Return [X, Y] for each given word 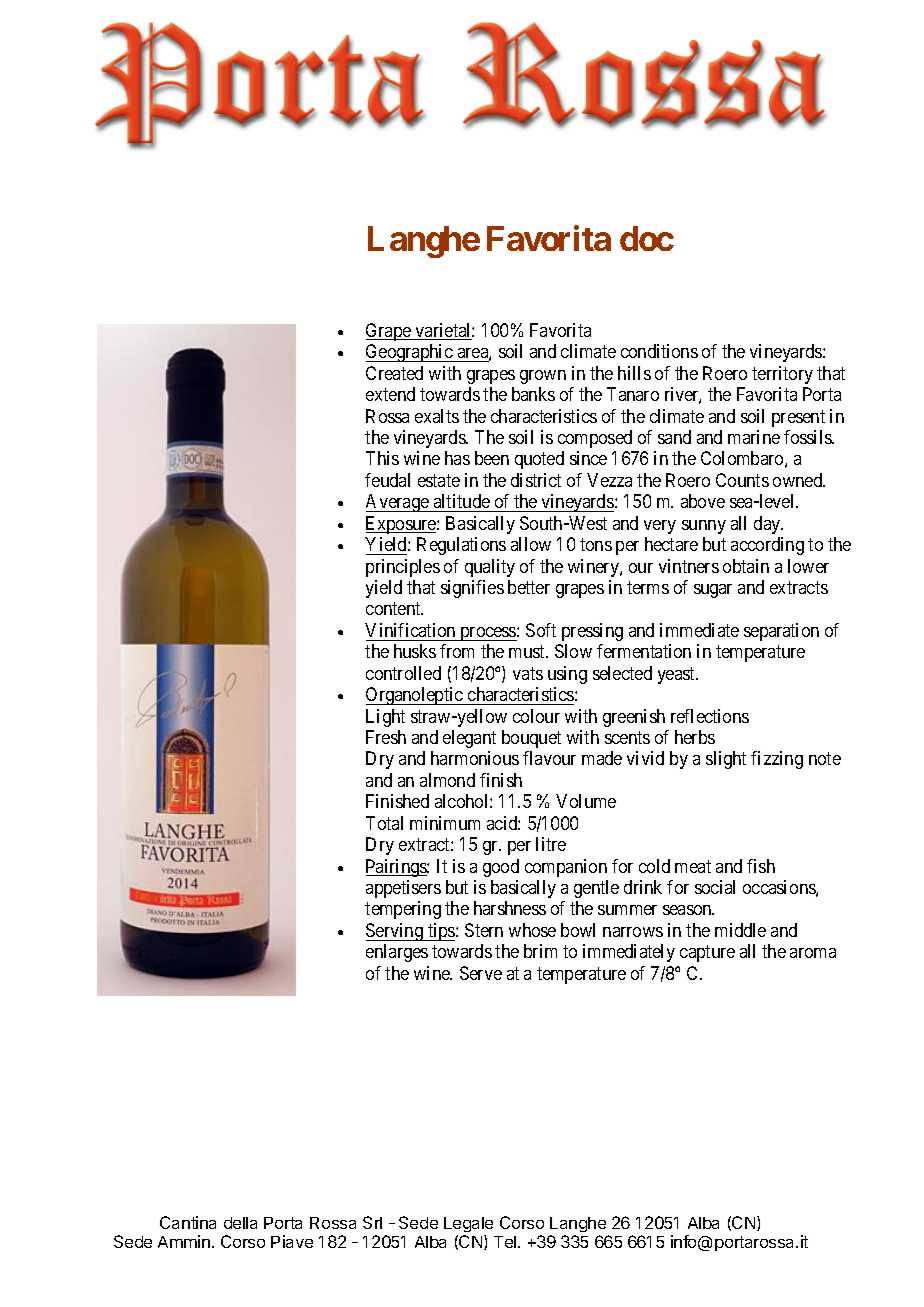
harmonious [475, 758]
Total [384, 823]
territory [782, 375]
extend [390, 394]
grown [543, 377]
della [240, 1223]
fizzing [777, 760]
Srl [372, 1222]
